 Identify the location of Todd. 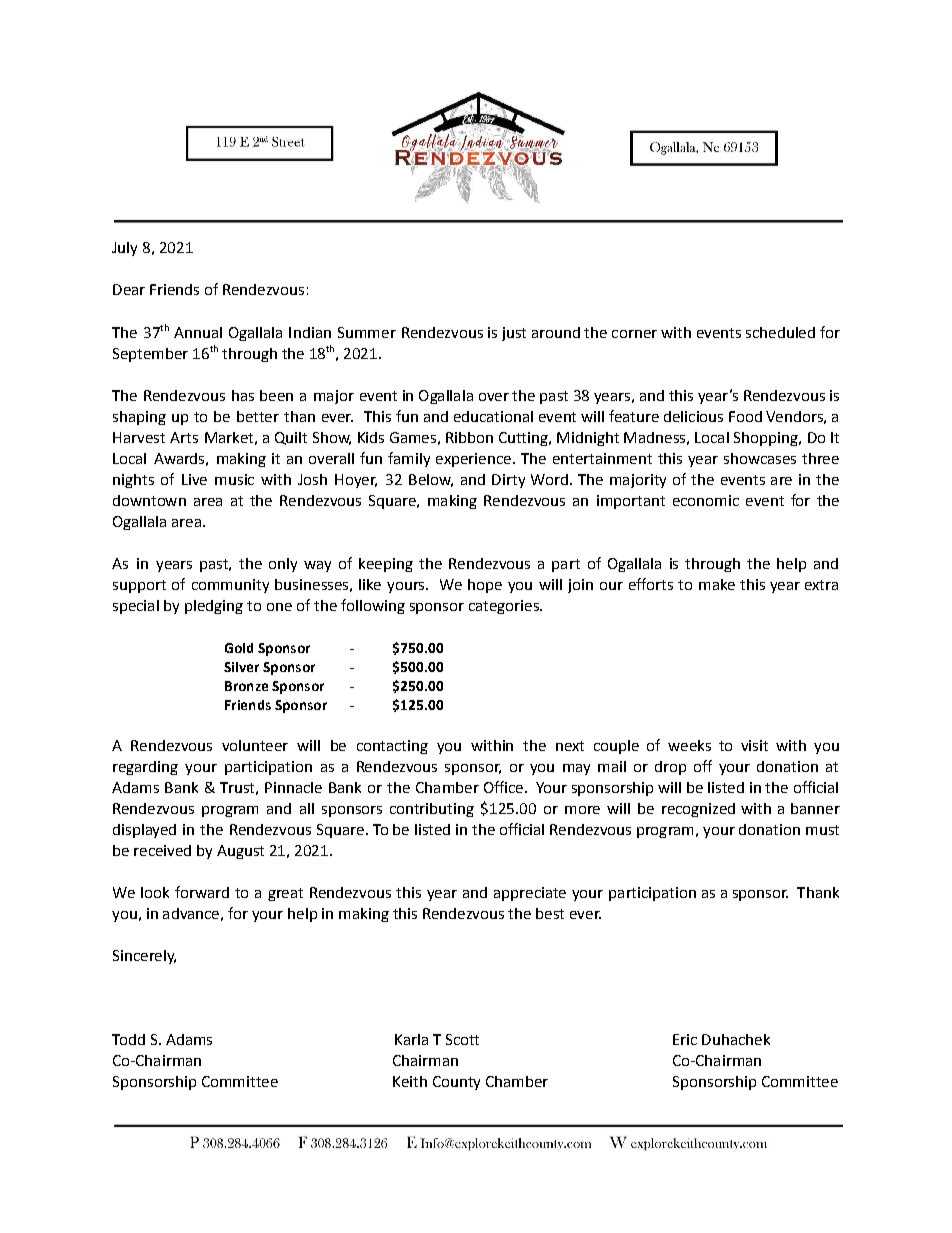
(128, 1039).
